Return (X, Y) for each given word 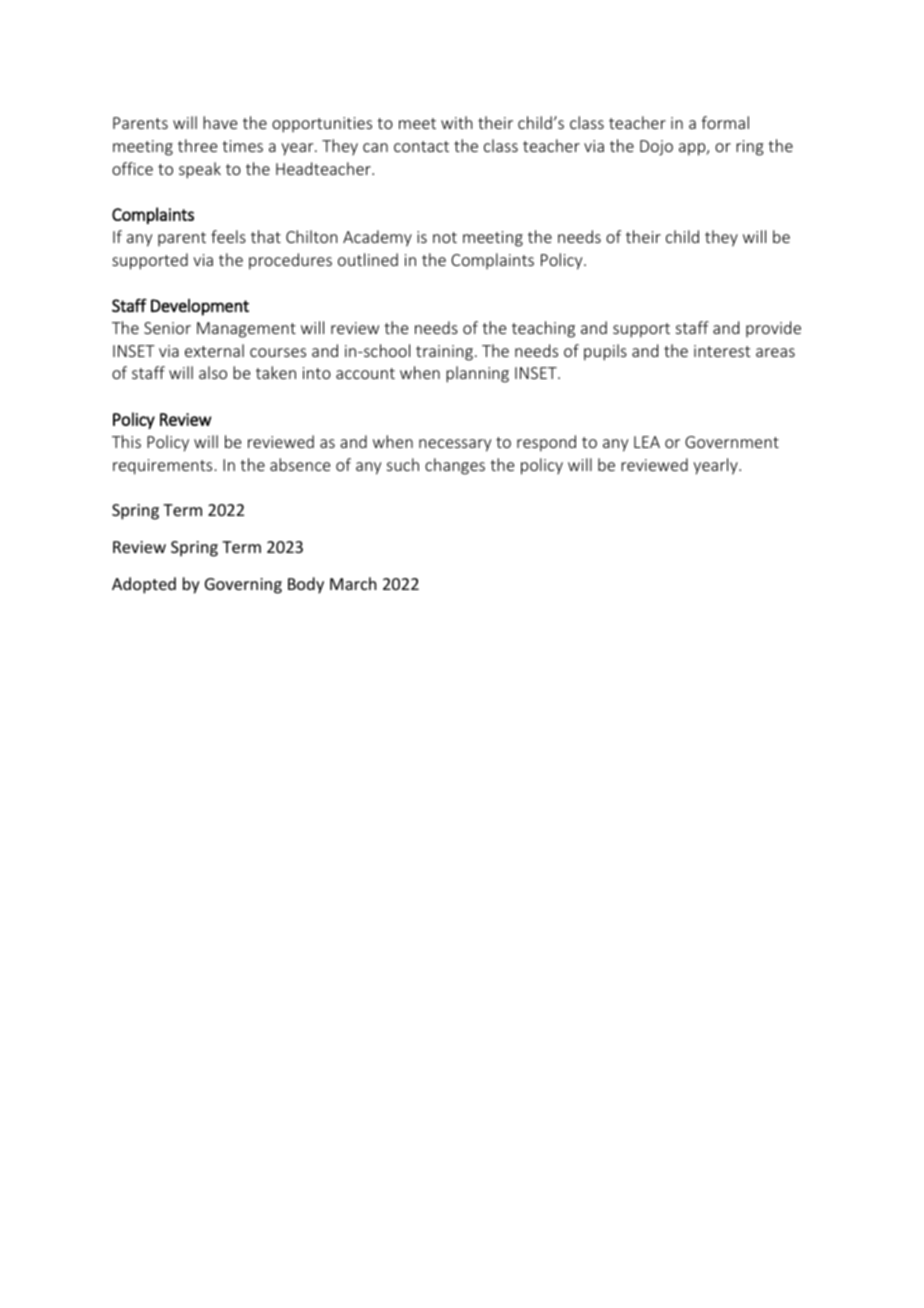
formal (725, 122)
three (197, 145)
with (456, 122)
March (353, 583)
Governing (243, 586)
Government (732, 442)
